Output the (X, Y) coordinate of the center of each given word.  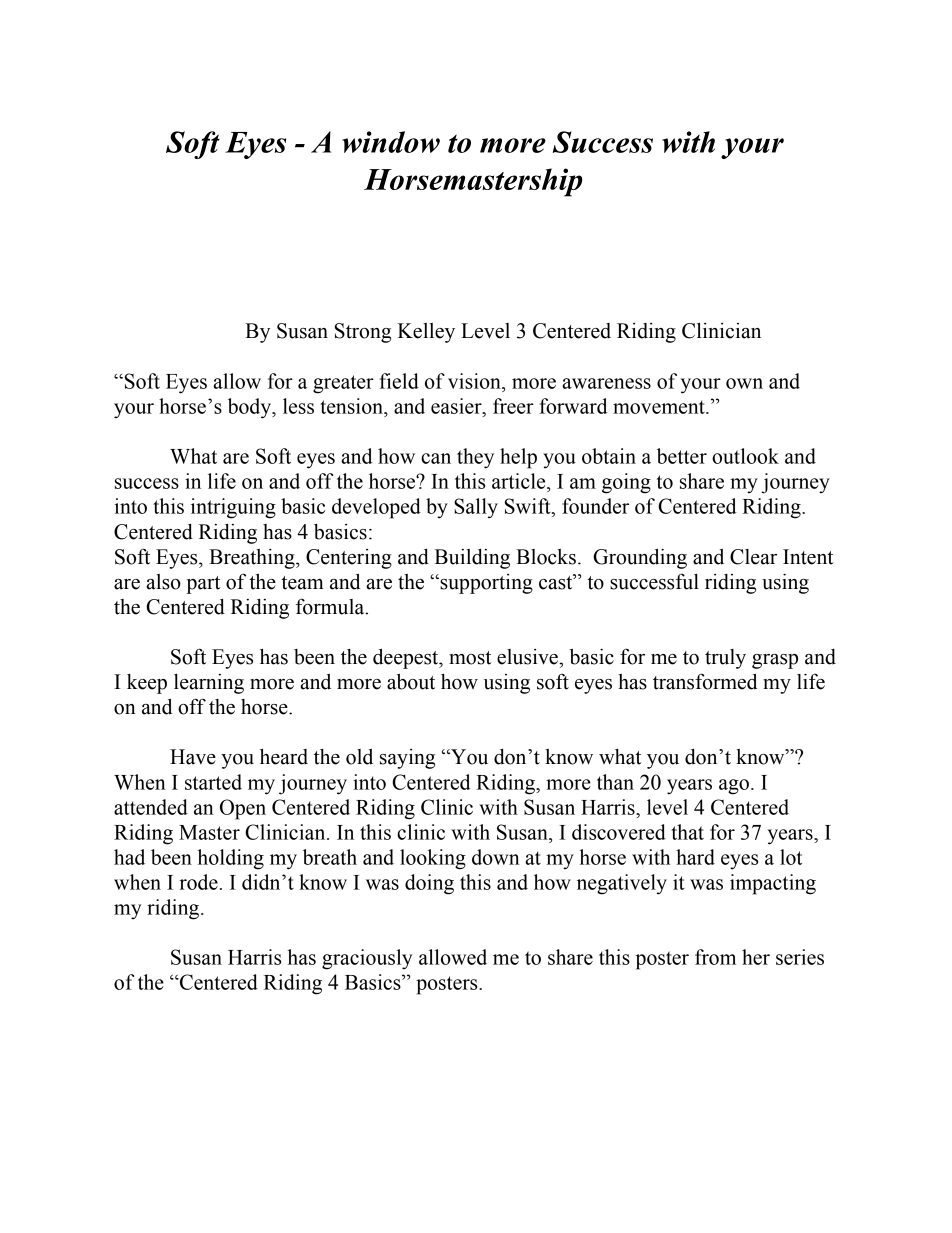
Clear (753, 557)
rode (198, 882)
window (391, 142)
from (715, 957)
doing (429, 884)
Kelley (426, 333)
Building (472, 559)
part (203, 585)
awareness (606, 383)
